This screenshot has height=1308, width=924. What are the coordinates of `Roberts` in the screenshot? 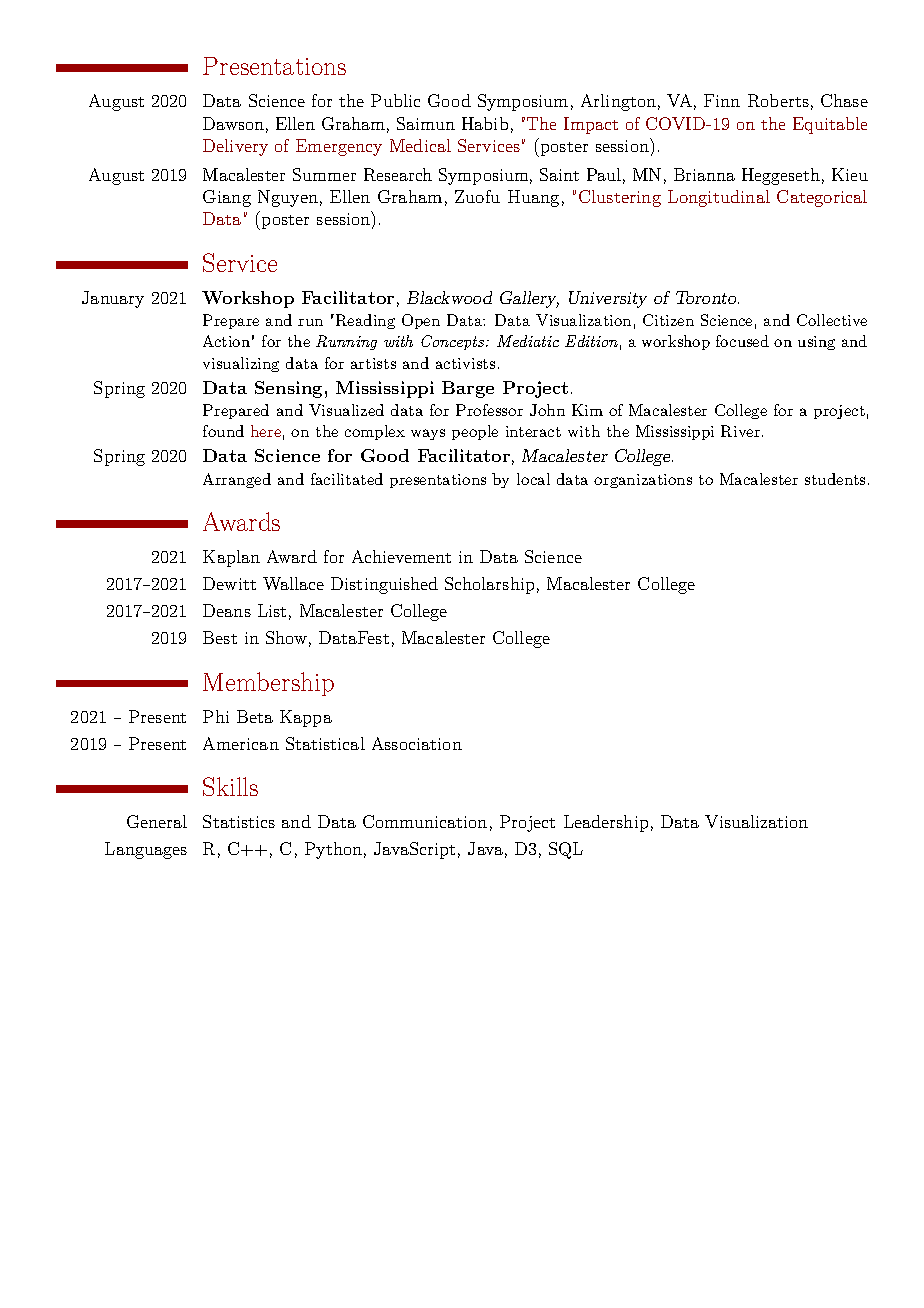 It's located at (778, 100).
